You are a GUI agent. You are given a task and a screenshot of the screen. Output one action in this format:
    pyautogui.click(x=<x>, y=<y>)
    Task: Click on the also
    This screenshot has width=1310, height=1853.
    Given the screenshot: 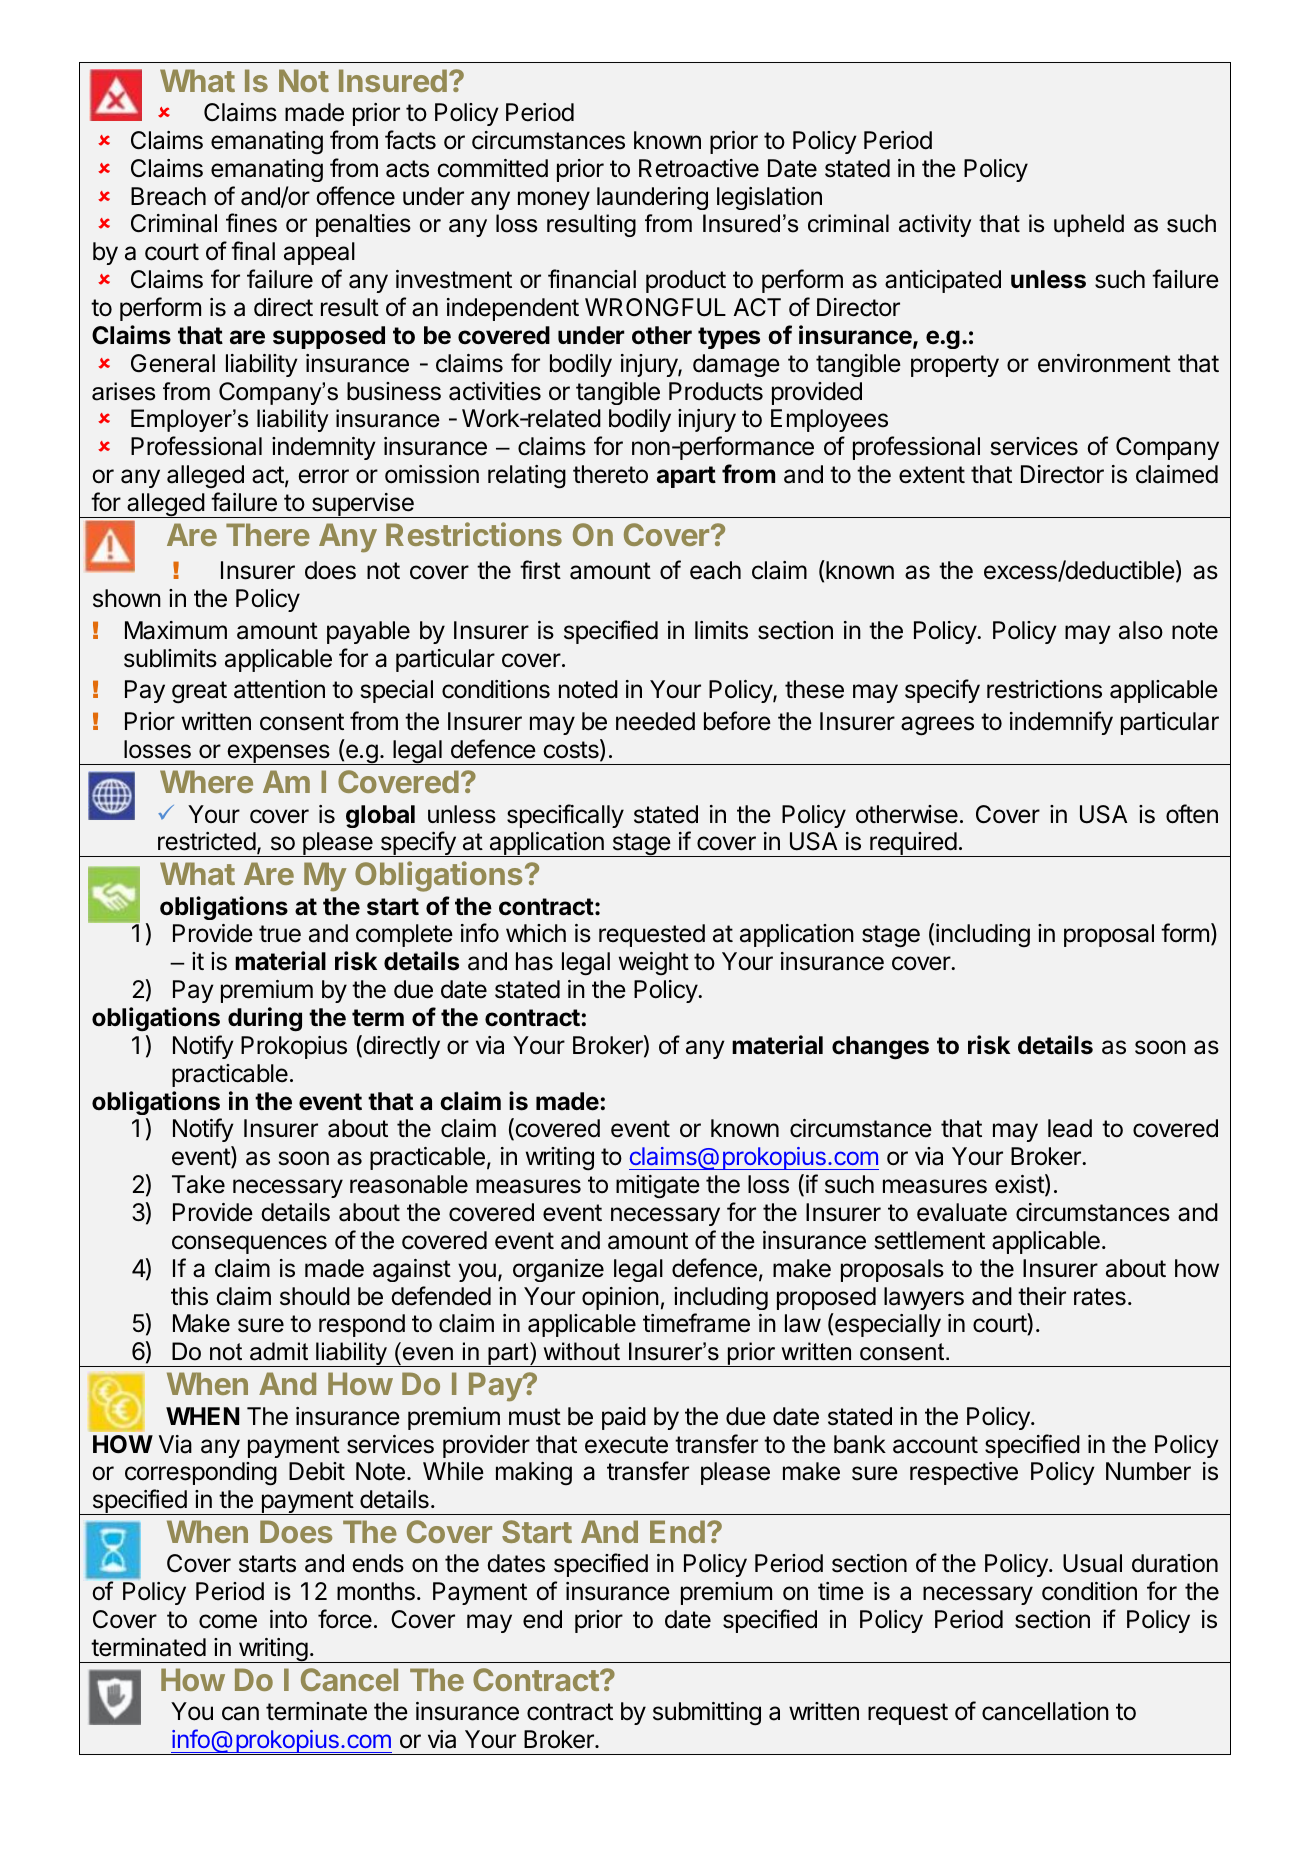 What is the action you would take?
    pyautogui.click(x=1141, y=630)
